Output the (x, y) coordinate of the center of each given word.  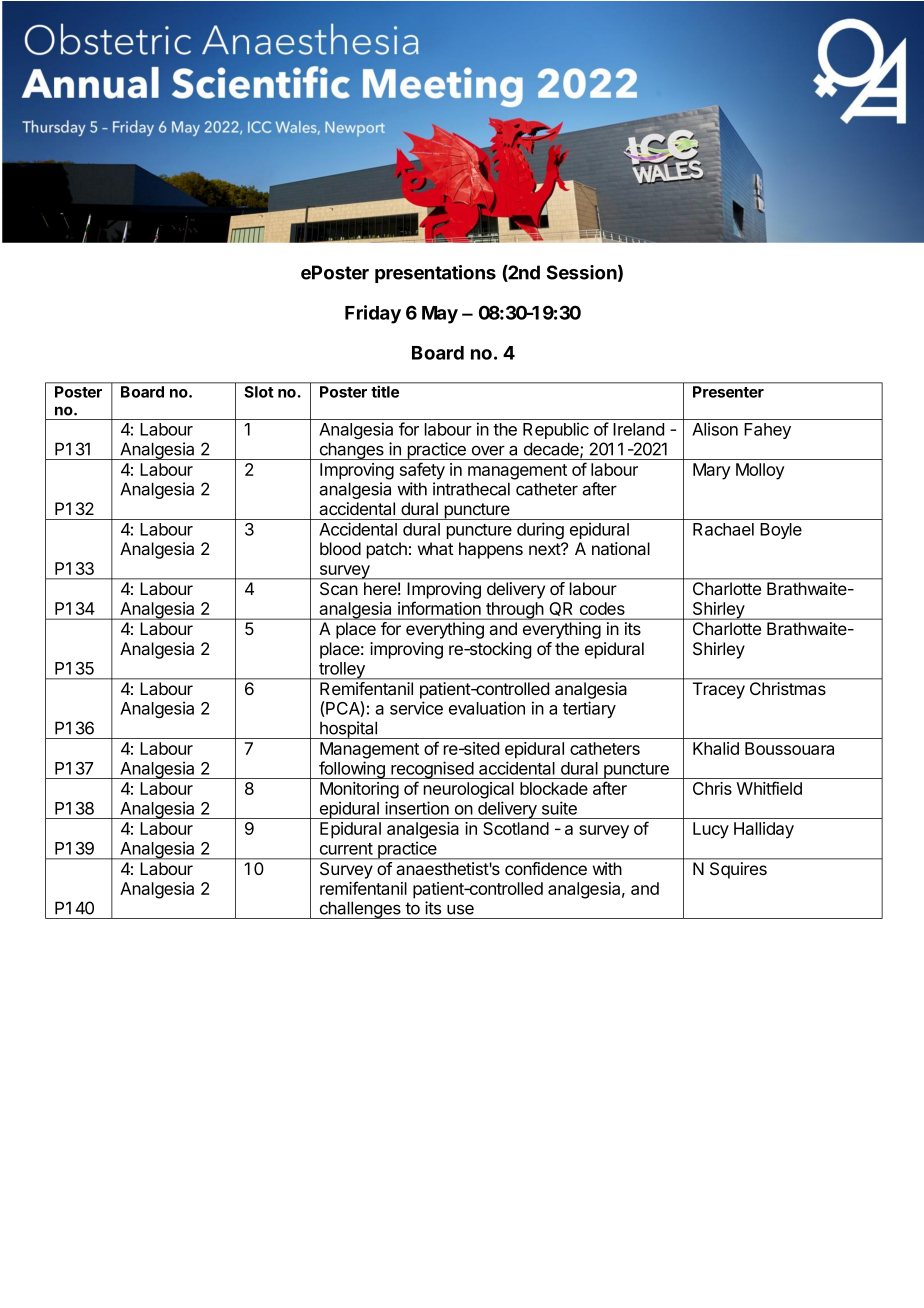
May (440, 315)
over (488, 450)
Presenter (728, 392)
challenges (360, 910)
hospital (348, 730)
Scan (338, 588)
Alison (715, 429)
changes (351, 451)
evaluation (487, 708)
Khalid (716, 748)
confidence (546, 868)
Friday (373, 314)
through (515, 611)
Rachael (723, 529)
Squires (738, 870)
